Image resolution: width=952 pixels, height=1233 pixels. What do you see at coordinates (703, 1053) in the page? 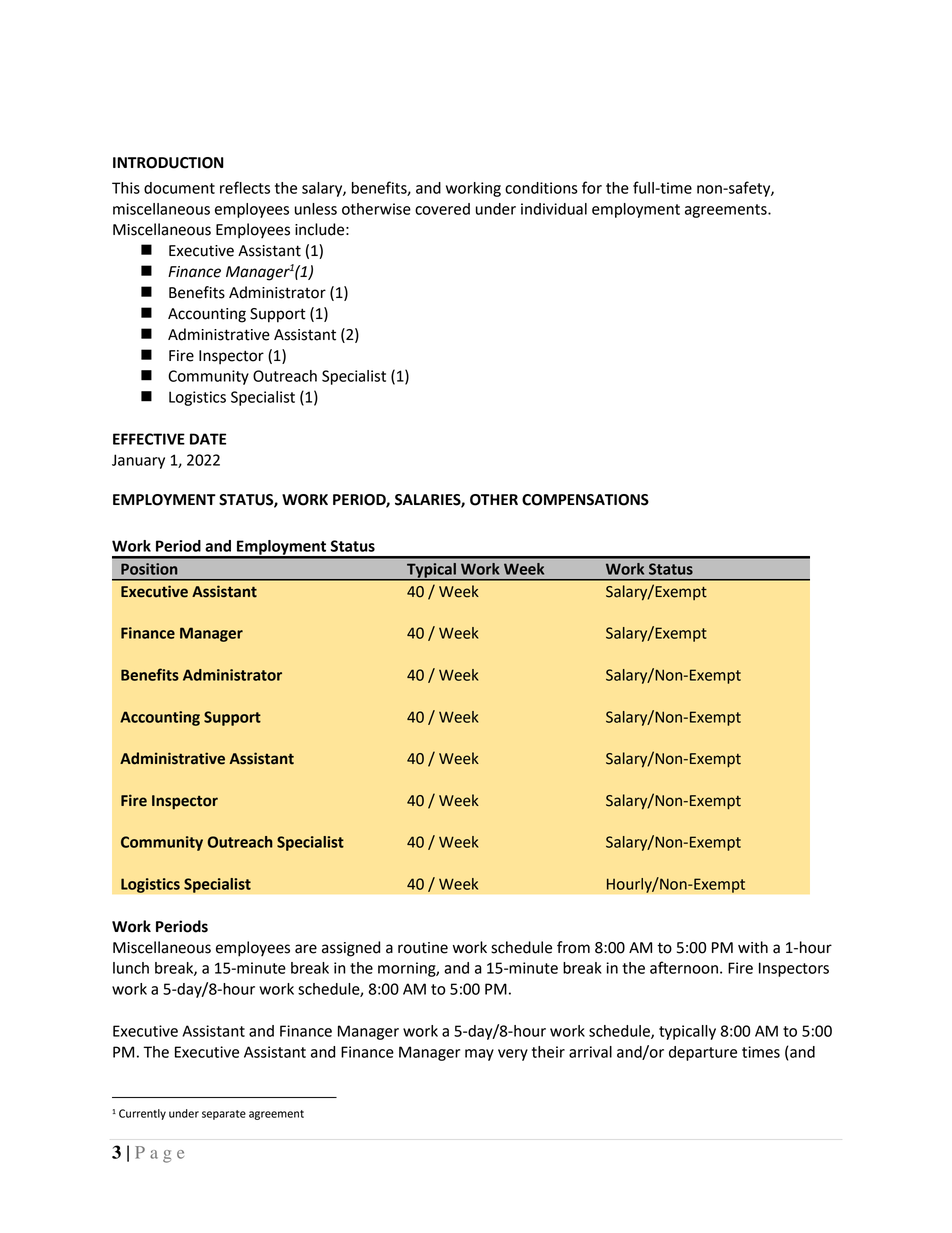
I see `departure` at bounding box center [703, 1053].
